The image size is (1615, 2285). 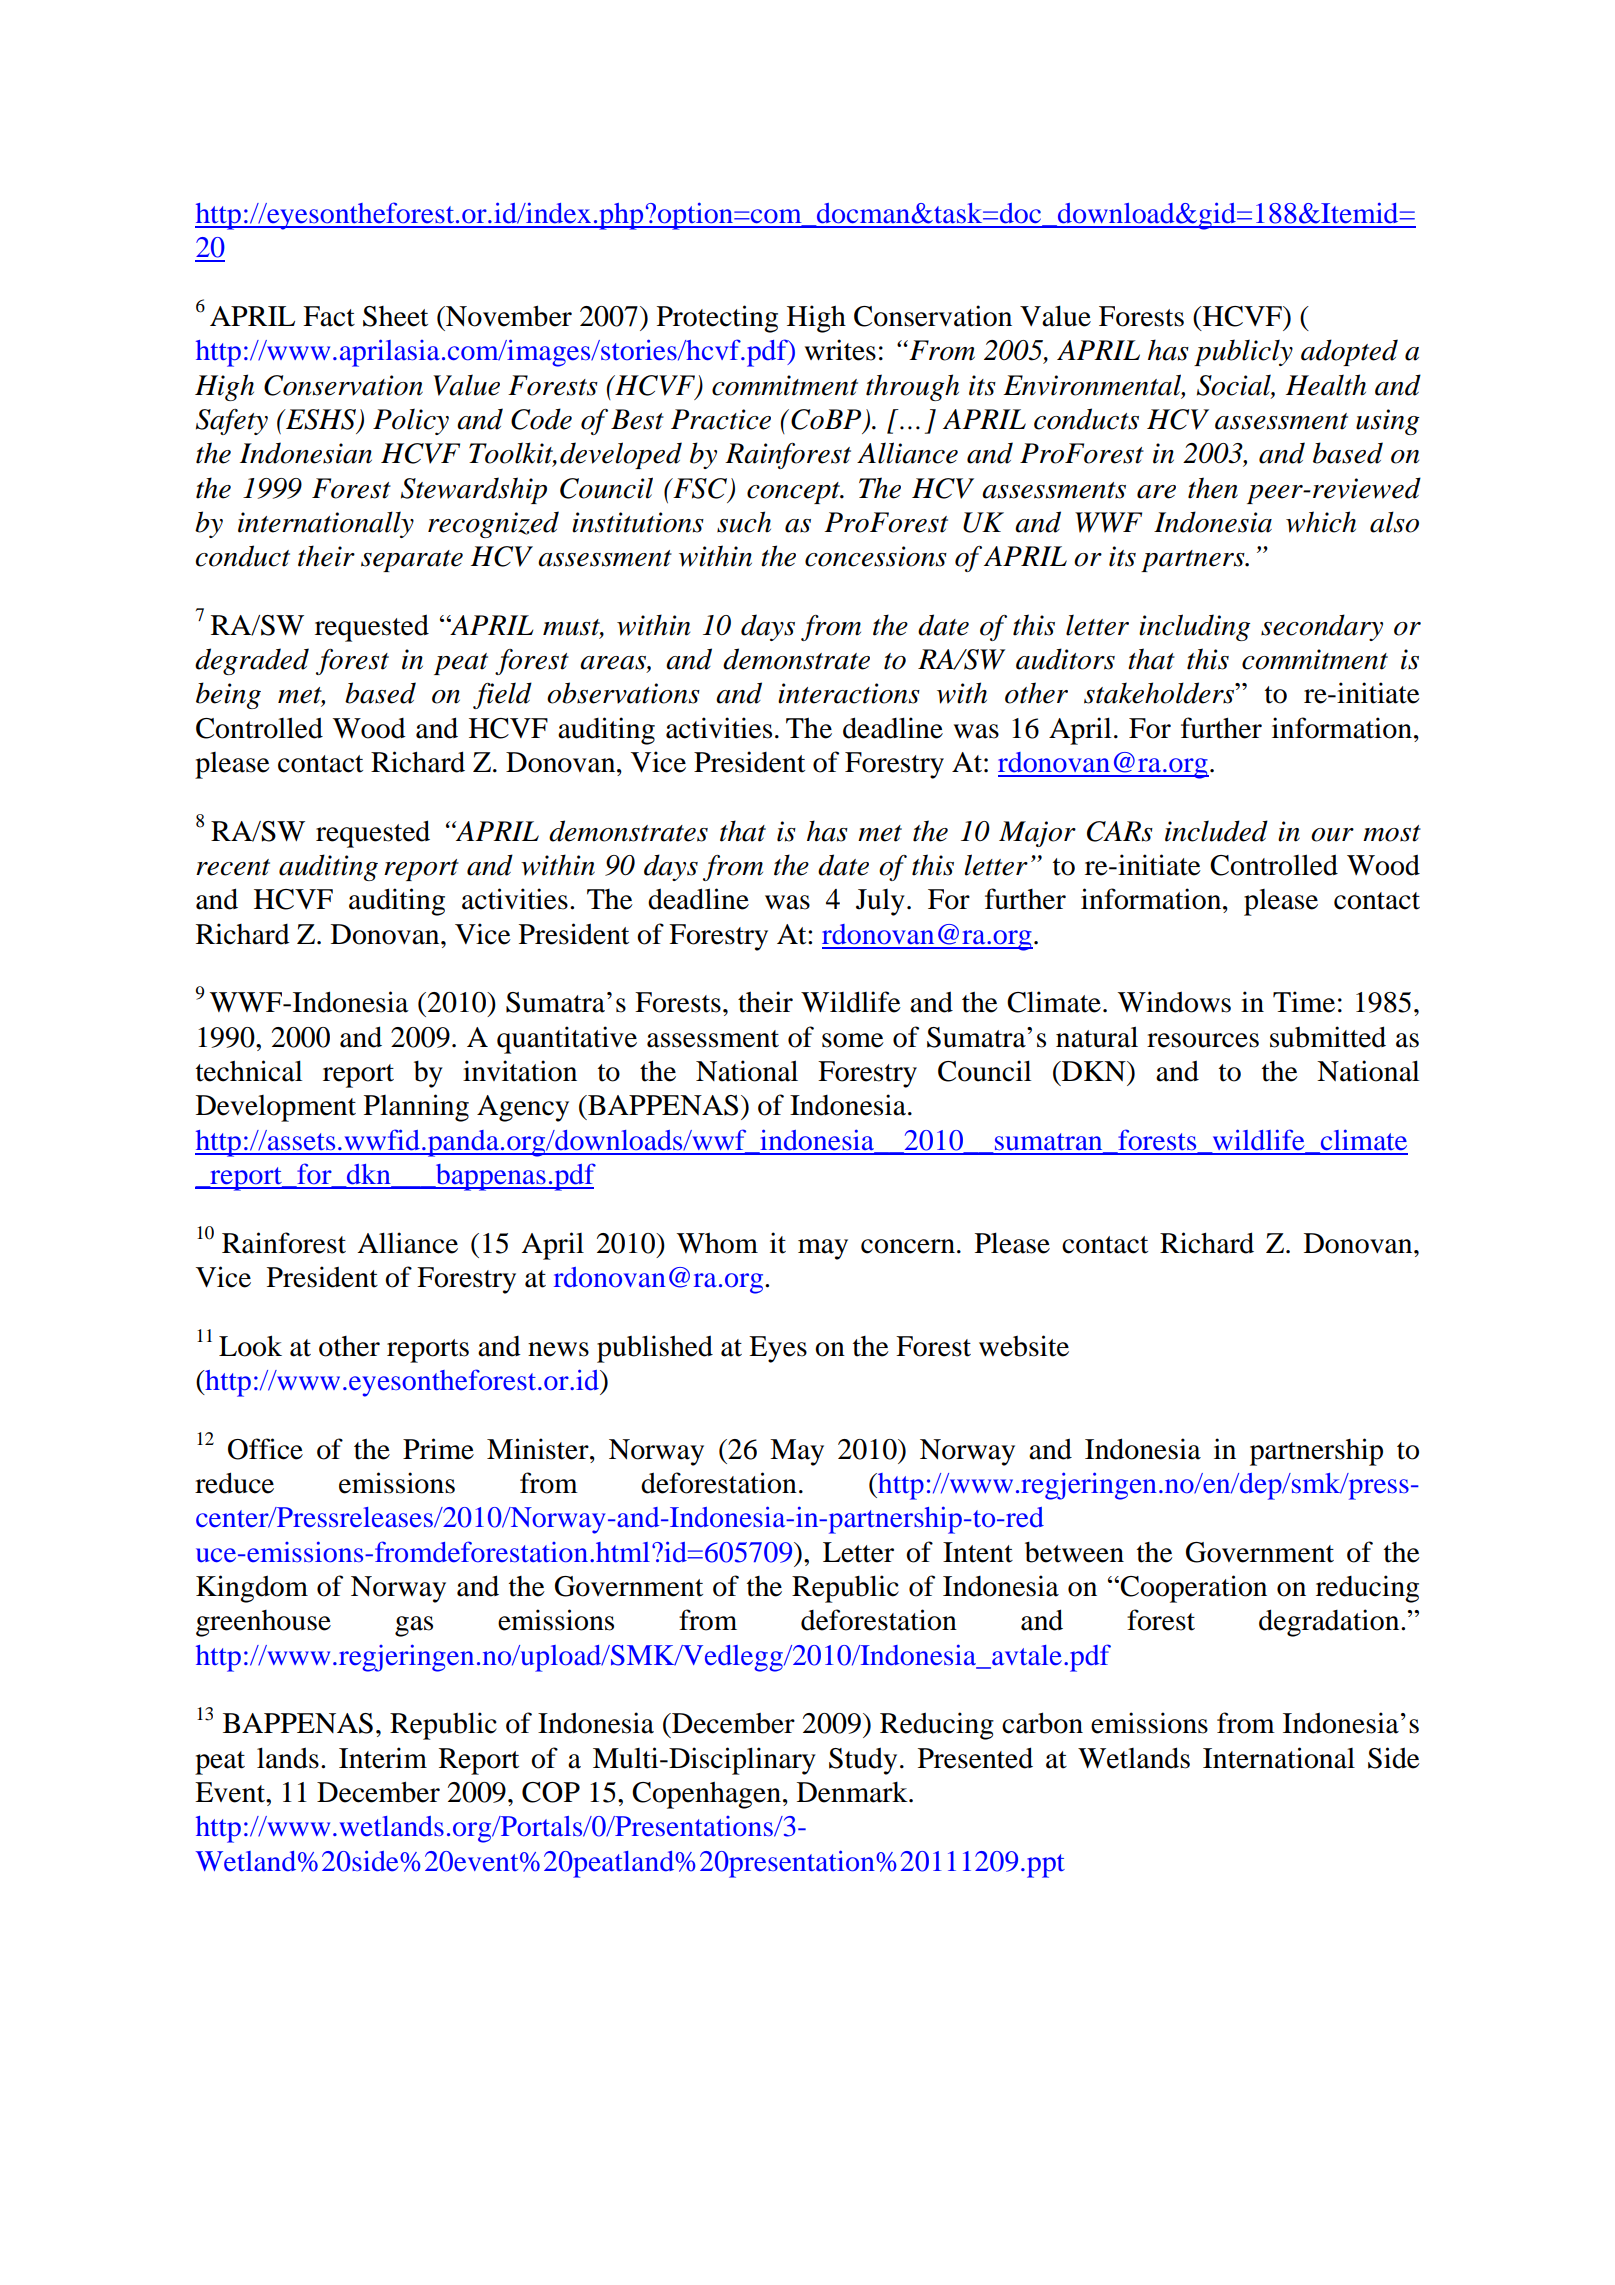 I want to click on Planning, so click(x=416, y=1108).
